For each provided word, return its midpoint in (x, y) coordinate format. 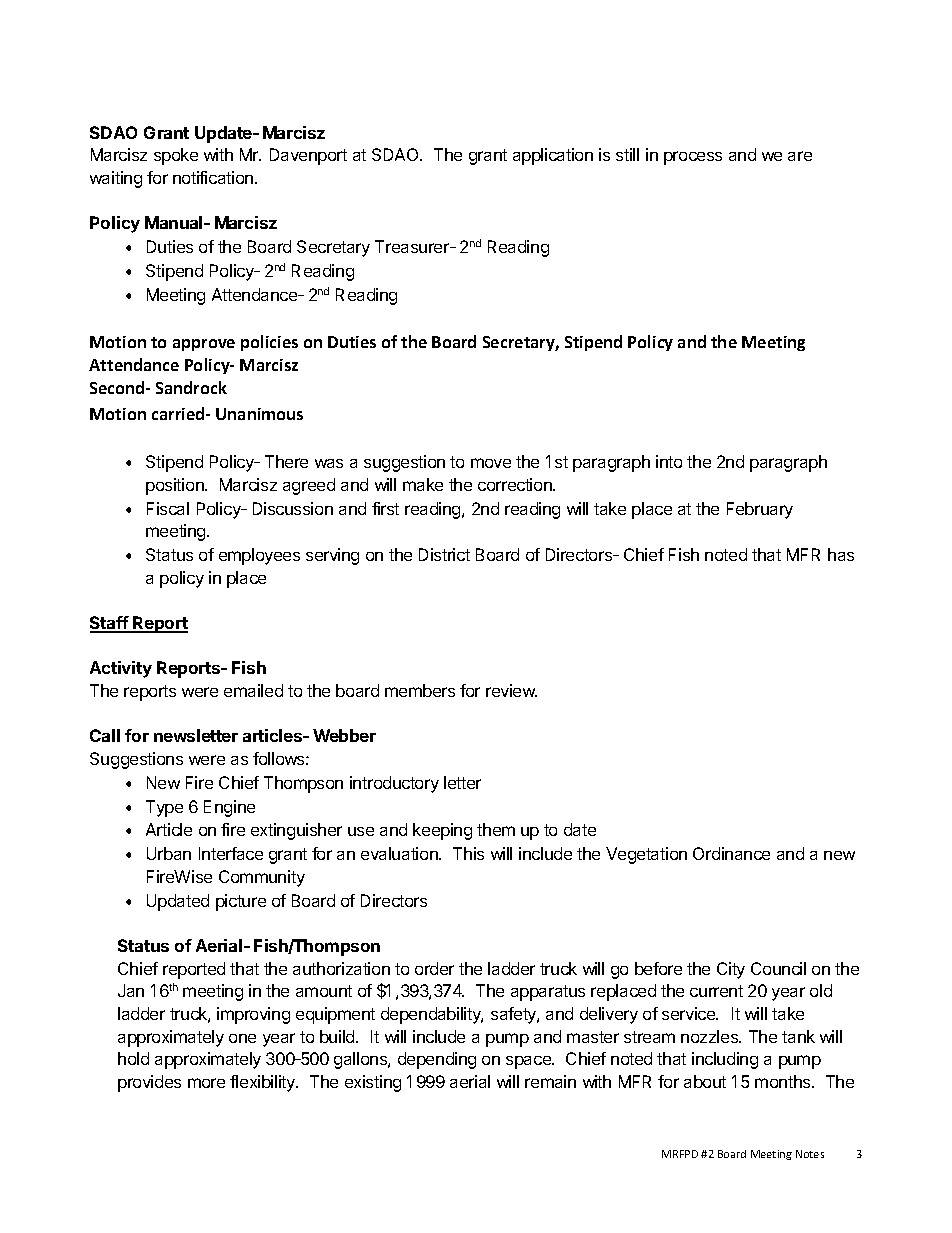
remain (550, 1081)
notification (214, 177)
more (206, 1083)
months (784, 1081)
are (800, 156)
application (553, 156)
